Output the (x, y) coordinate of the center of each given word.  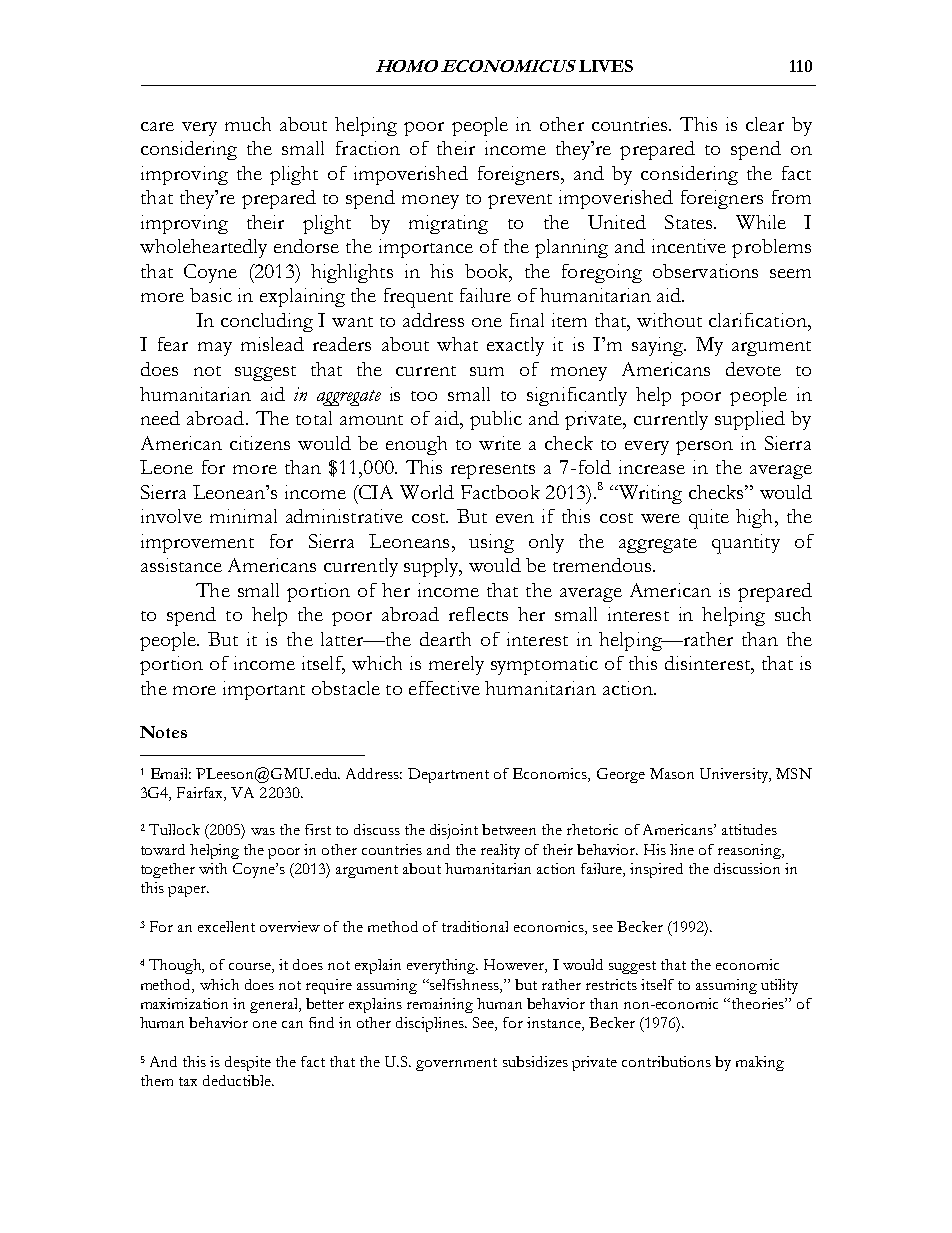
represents (493, 471)
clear (765, 124)
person (704, 448)
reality (500, 851)
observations (705, 271)
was (263, 831)
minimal (243, 516)
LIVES (606, 66)
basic (211, 295)
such (793, 614)
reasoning (751, 851)
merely (456, 665)
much (248, 124)
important (264, 690)
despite (248, 1063)
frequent (418, 298)
